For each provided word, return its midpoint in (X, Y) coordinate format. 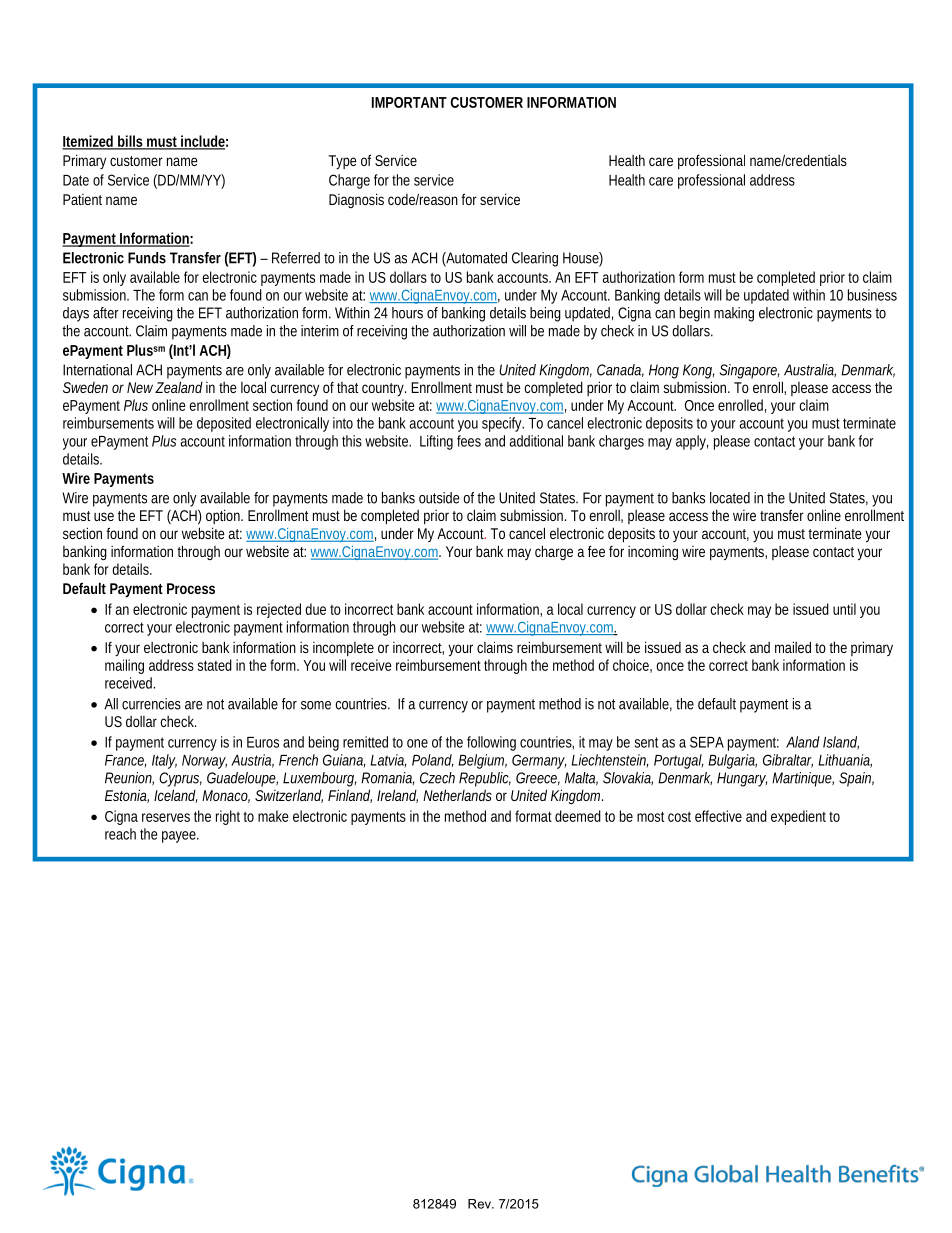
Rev (481, 1204)
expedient (798, 817)
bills (130, 142)
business (872, 295)
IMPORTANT (409, 102)
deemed (578, 816)
